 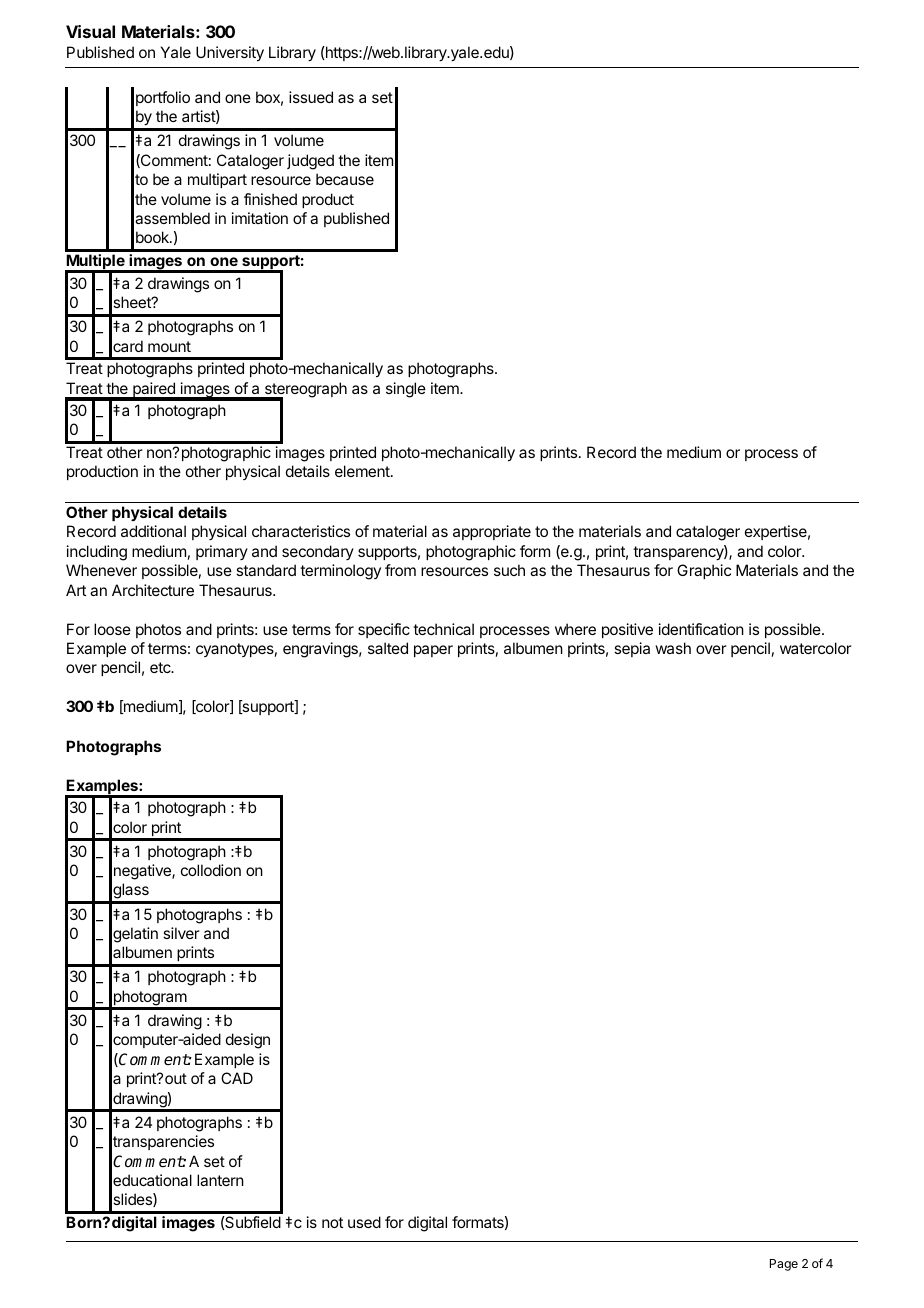 What do you see at coordinates (311, 97) in the document?
I see `issued` at bounding box center [311, 97].
